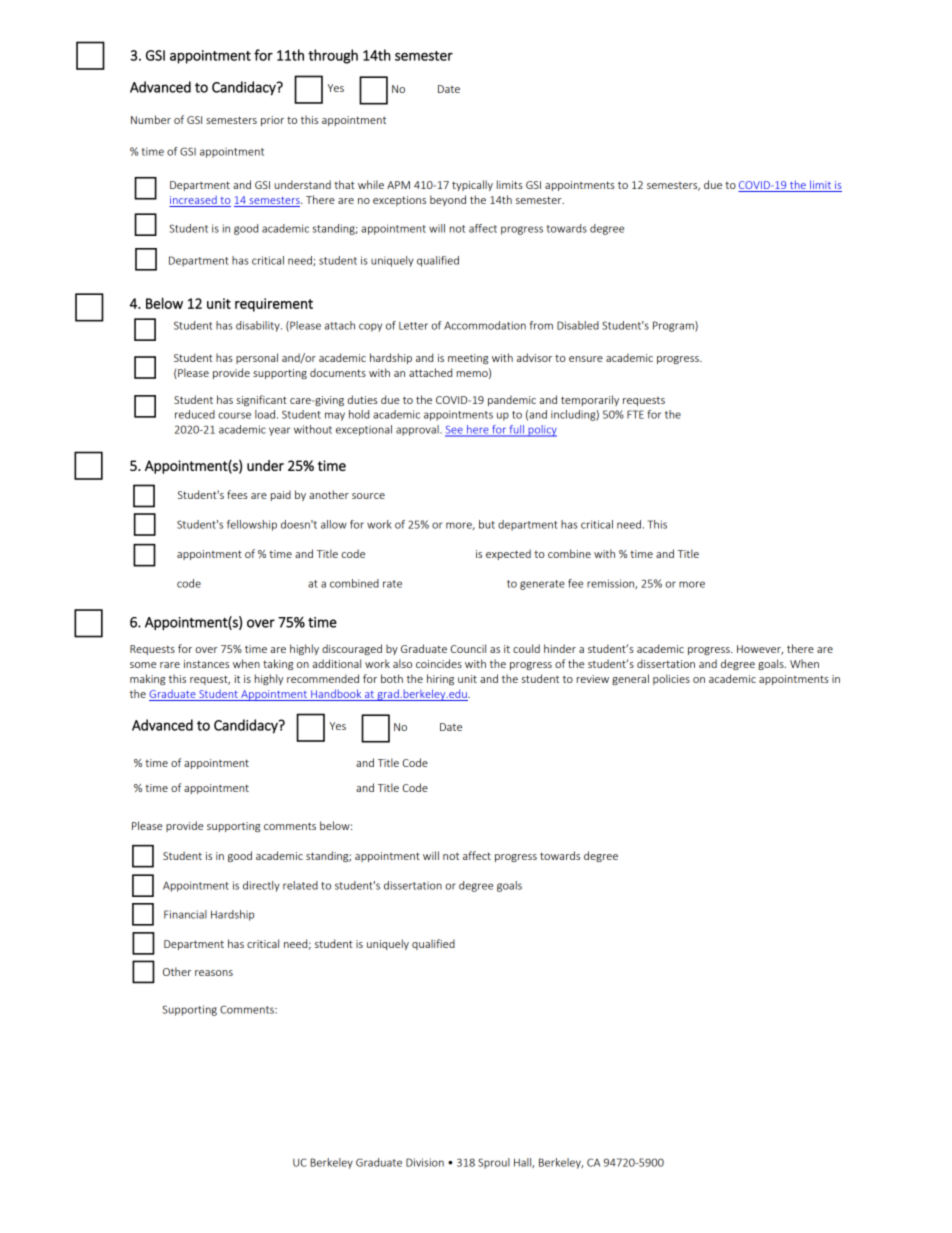  I want to click on typically, so click(472, 185).
